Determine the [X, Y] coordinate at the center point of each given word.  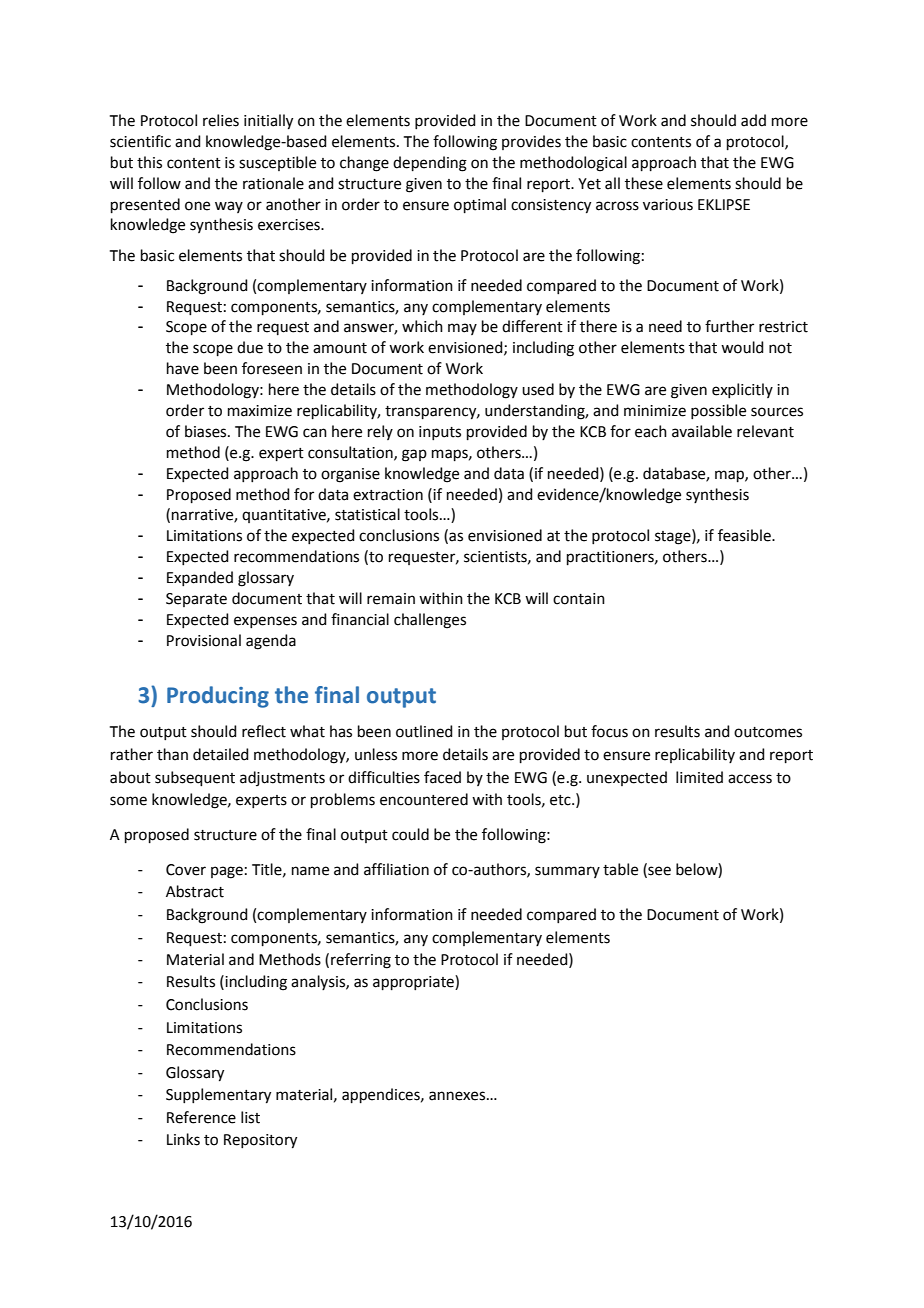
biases [207, 431]
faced [442, 777]
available [702, 431]
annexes [458, 1096]
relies [221, 120]
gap [414, 455]
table [620, 869]
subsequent [195, 778]
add [753, 120]
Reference [201, 1117]
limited [699, 777]
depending [430, 164]
